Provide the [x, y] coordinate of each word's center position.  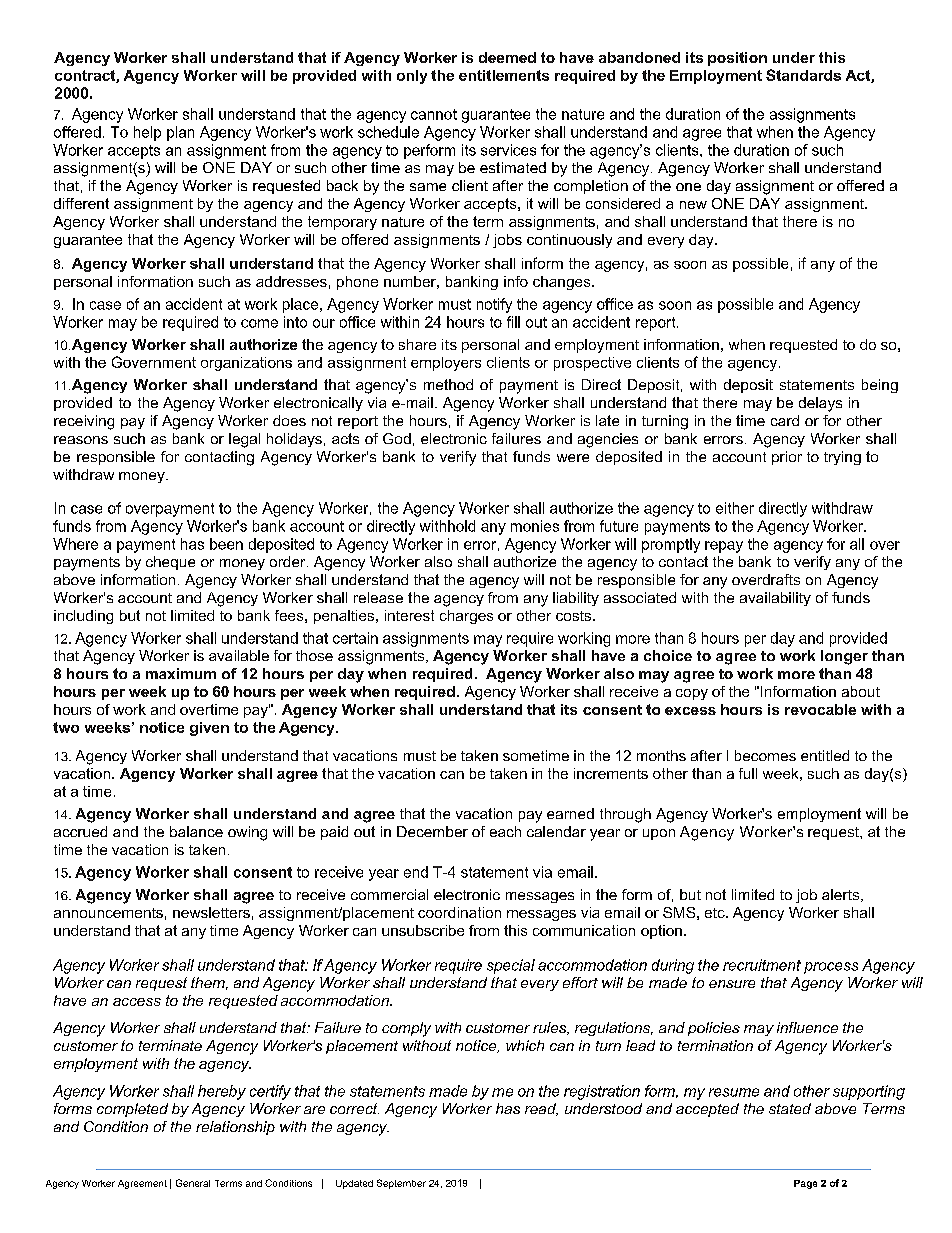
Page [805, 1184]
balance [196, 831]
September [401, 1184]
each [505, 831]
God [397, 438]
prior [787, 458]
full [748, 773]
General [193, 1183]
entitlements [504, 75]
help [147, 133]
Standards [803, 75]
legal [244, 440]
